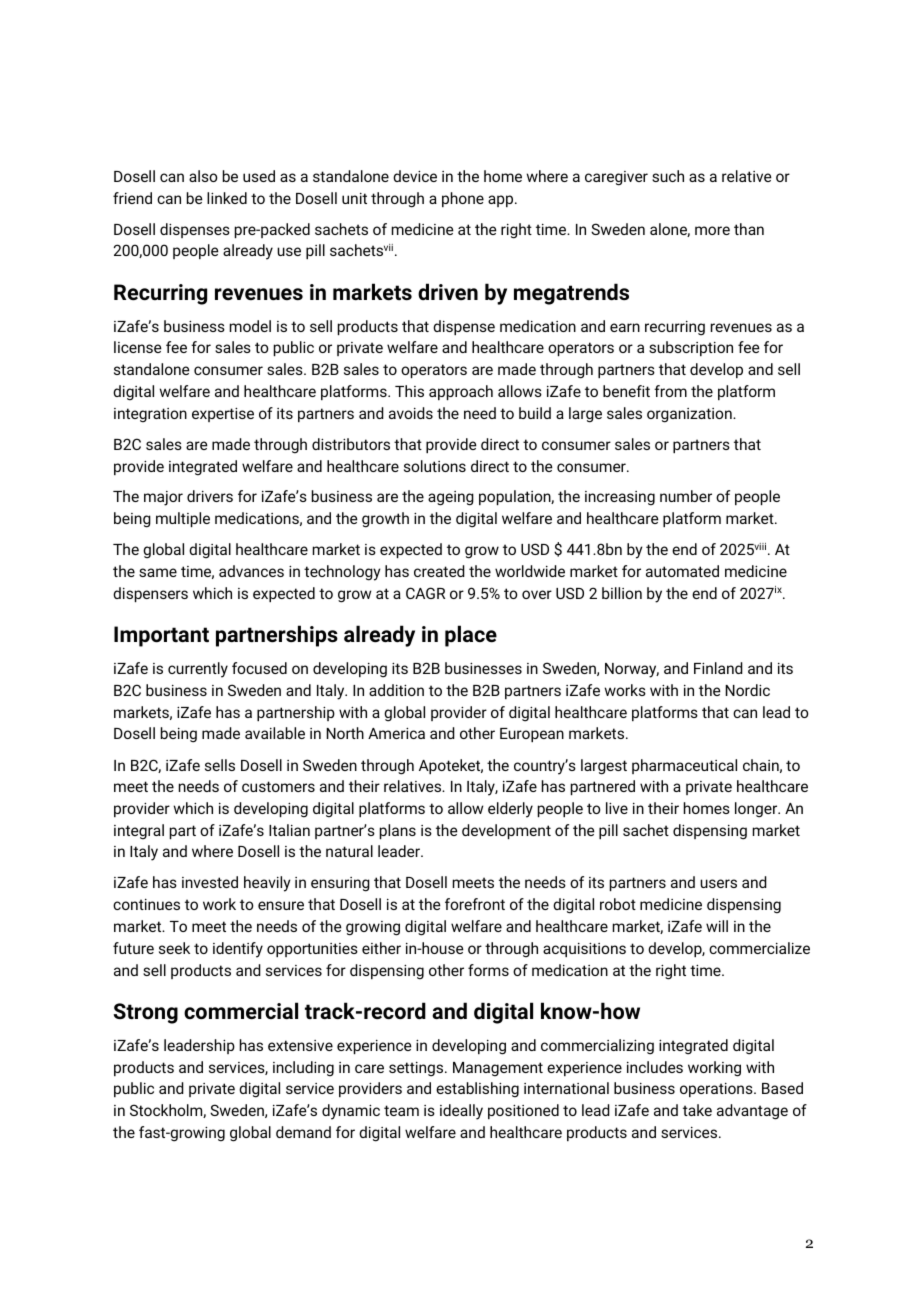 This screenshot has height=1308, width=924. Describe the element at coordinates (461, 1112) in the screenshot. I see `ideally` at that location.
